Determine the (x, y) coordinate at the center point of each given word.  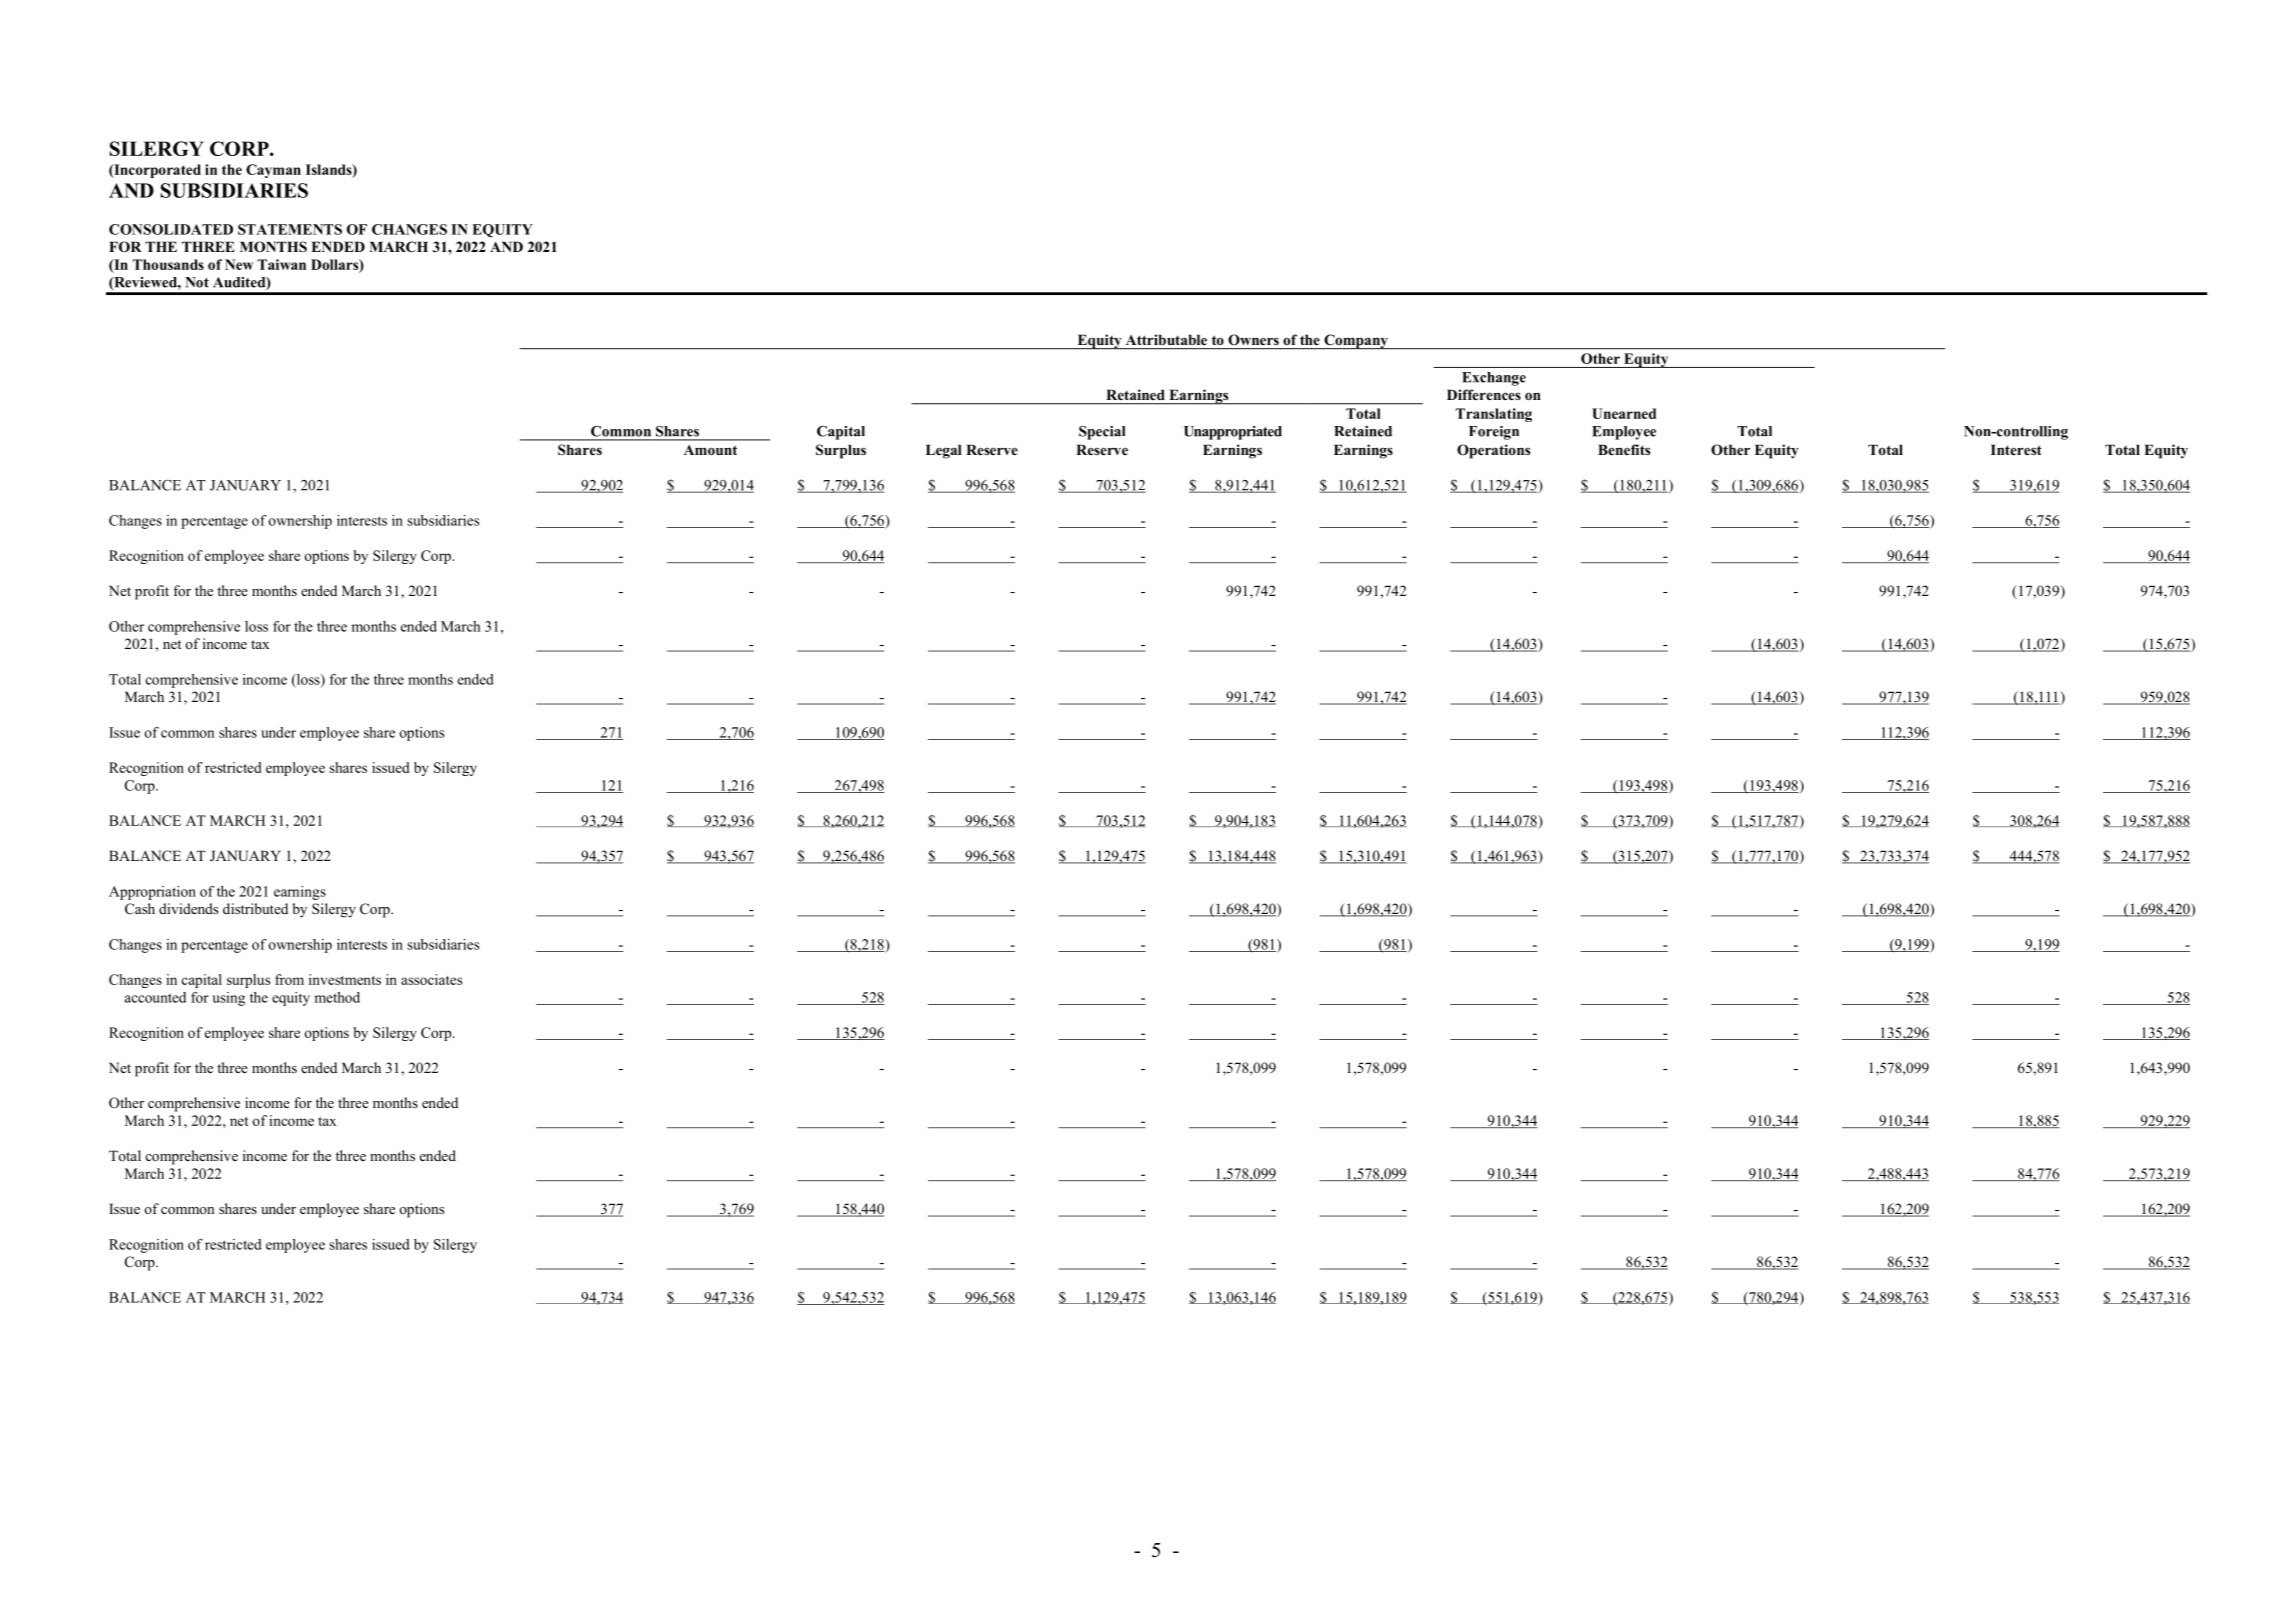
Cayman (273, 171)
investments (345, 979)
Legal (944, 451)
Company (1356, 341)
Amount (710, 450)
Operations (1493, 451)
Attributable (1166, 339)
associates (431, 979)
